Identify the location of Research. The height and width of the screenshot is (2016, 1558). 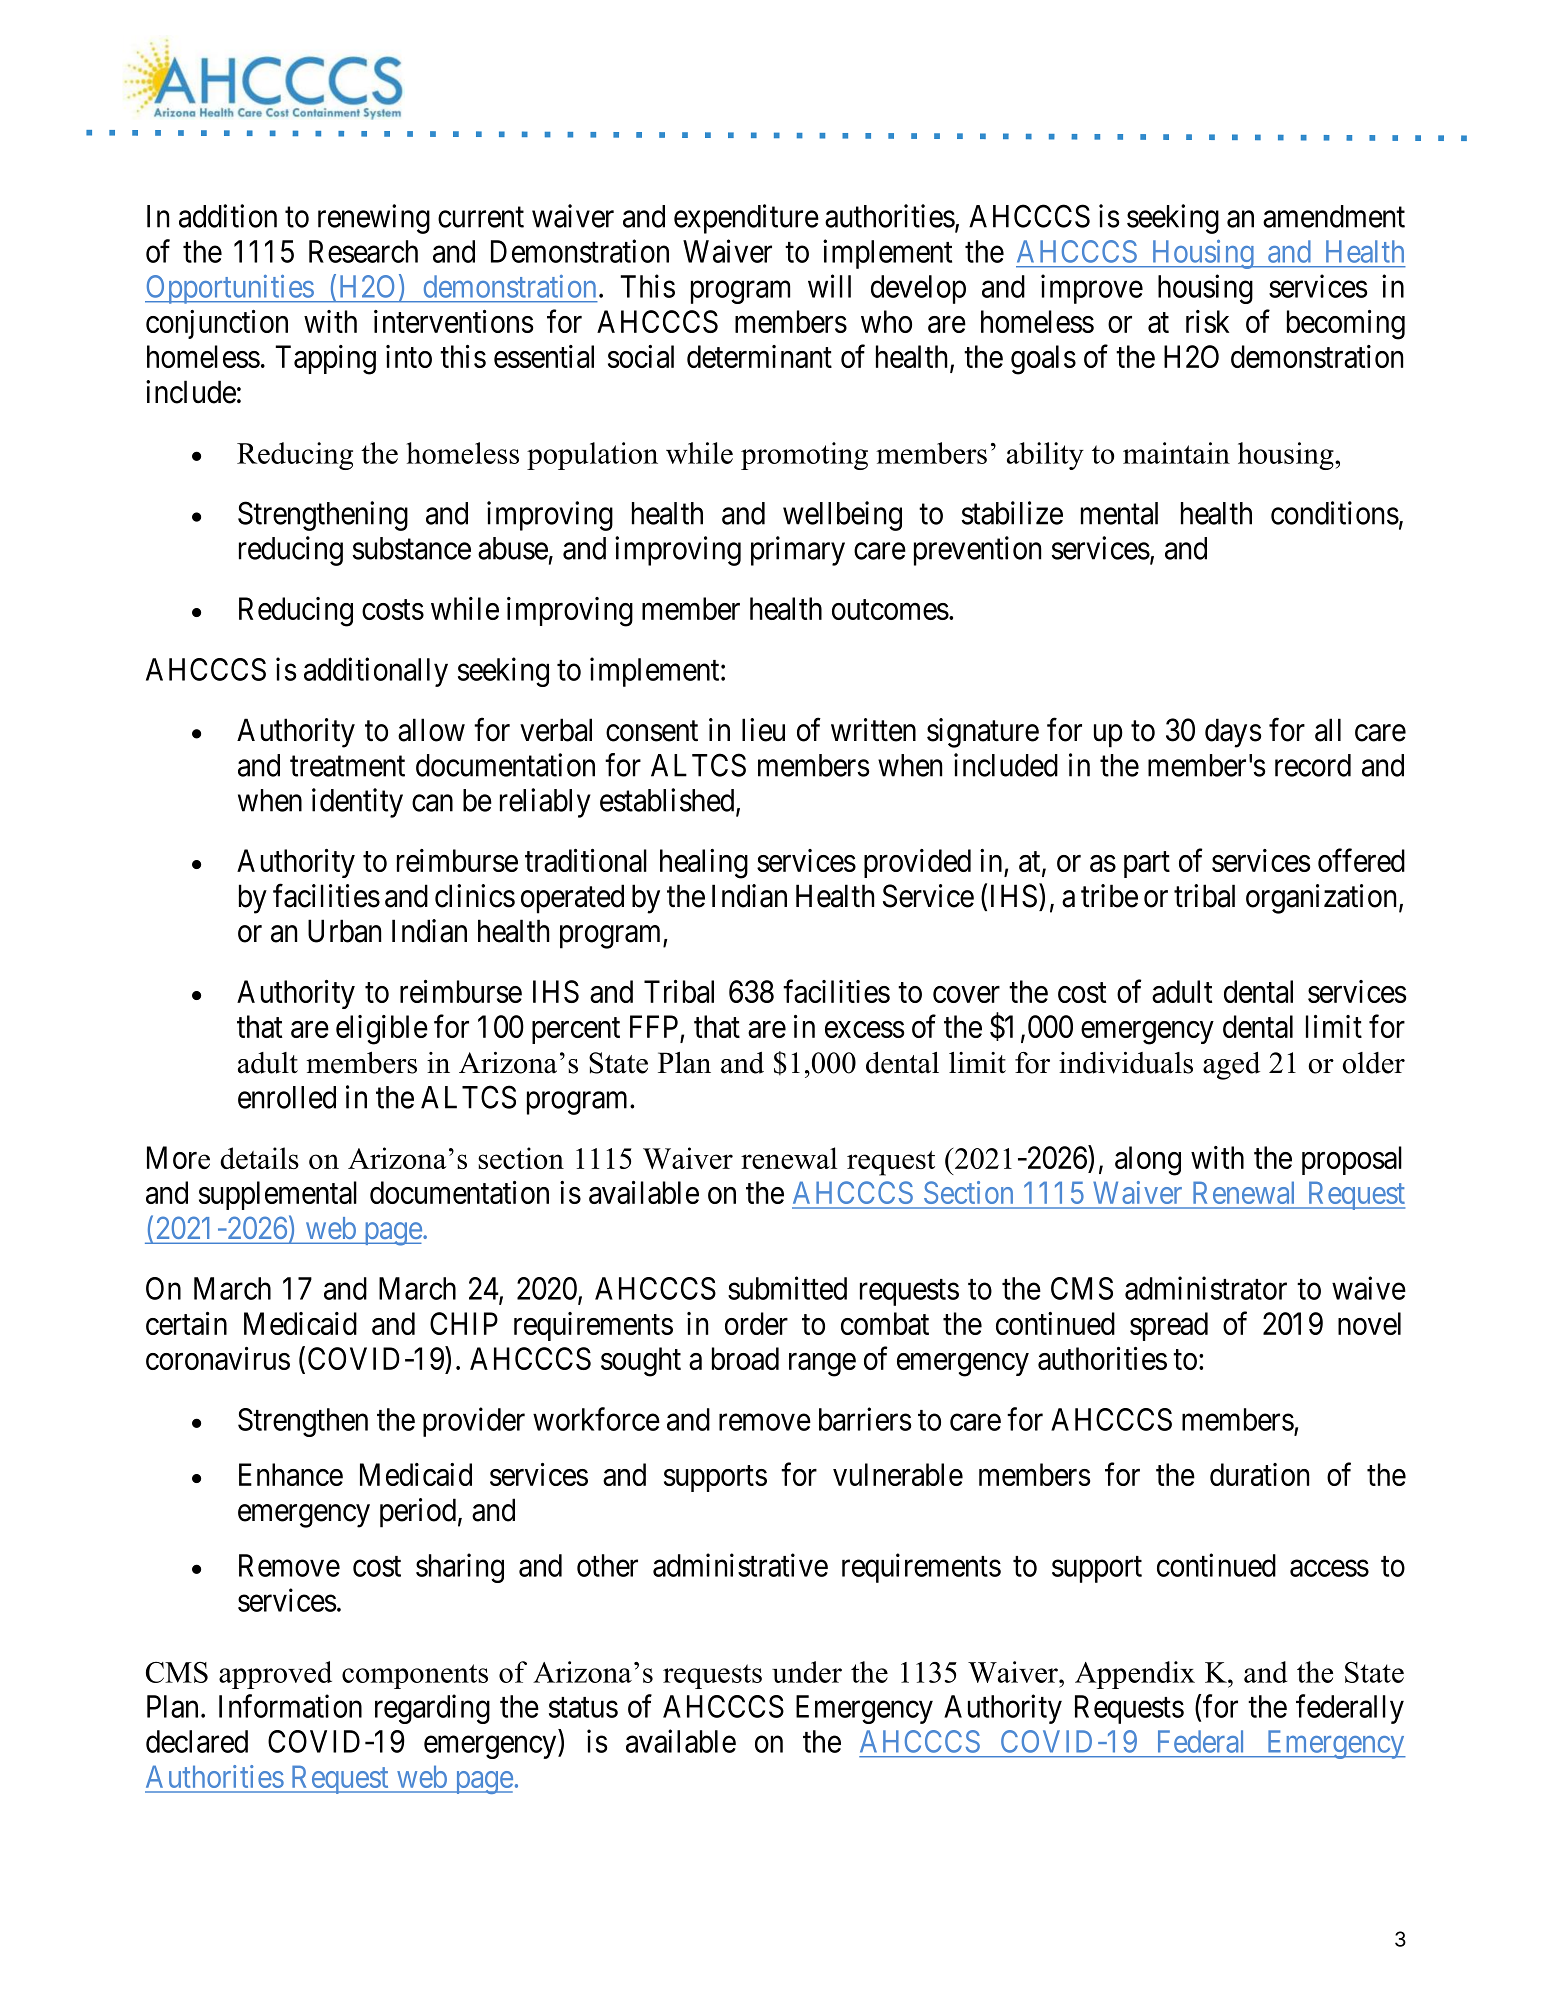
(363, 251).
